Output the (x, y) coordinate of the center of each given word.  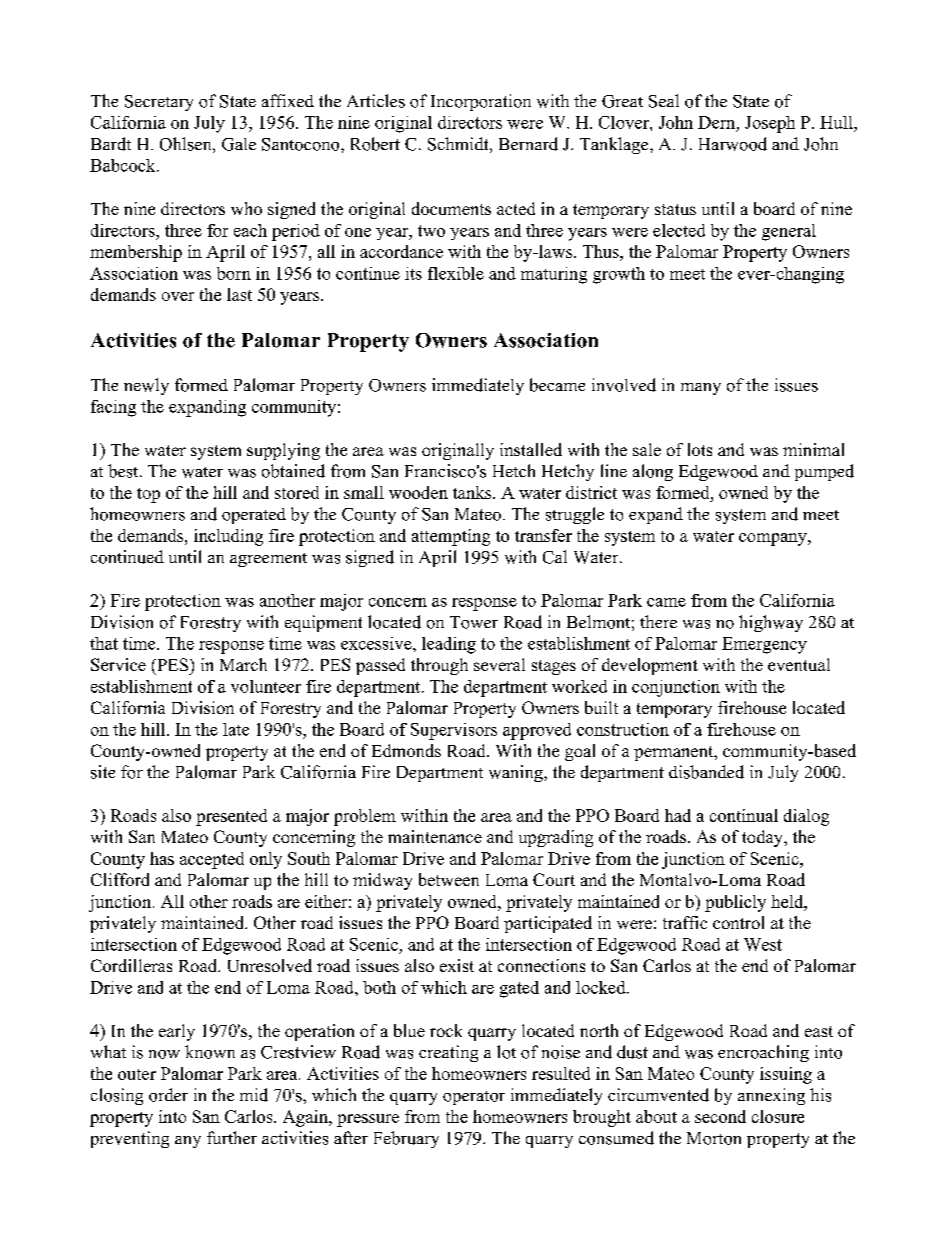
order (168, 1095)
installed (531, 449)
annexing (771, 1096)
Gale (239, 144)
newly (146, 386)
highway (771, 623)
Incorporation (481, 102)
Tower (474, 622)
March (243, 664)
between (449, 879)
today (763, 838)
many (701, 389)
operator (474, 1098)
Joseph (770, 124)
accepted (212, 860)
